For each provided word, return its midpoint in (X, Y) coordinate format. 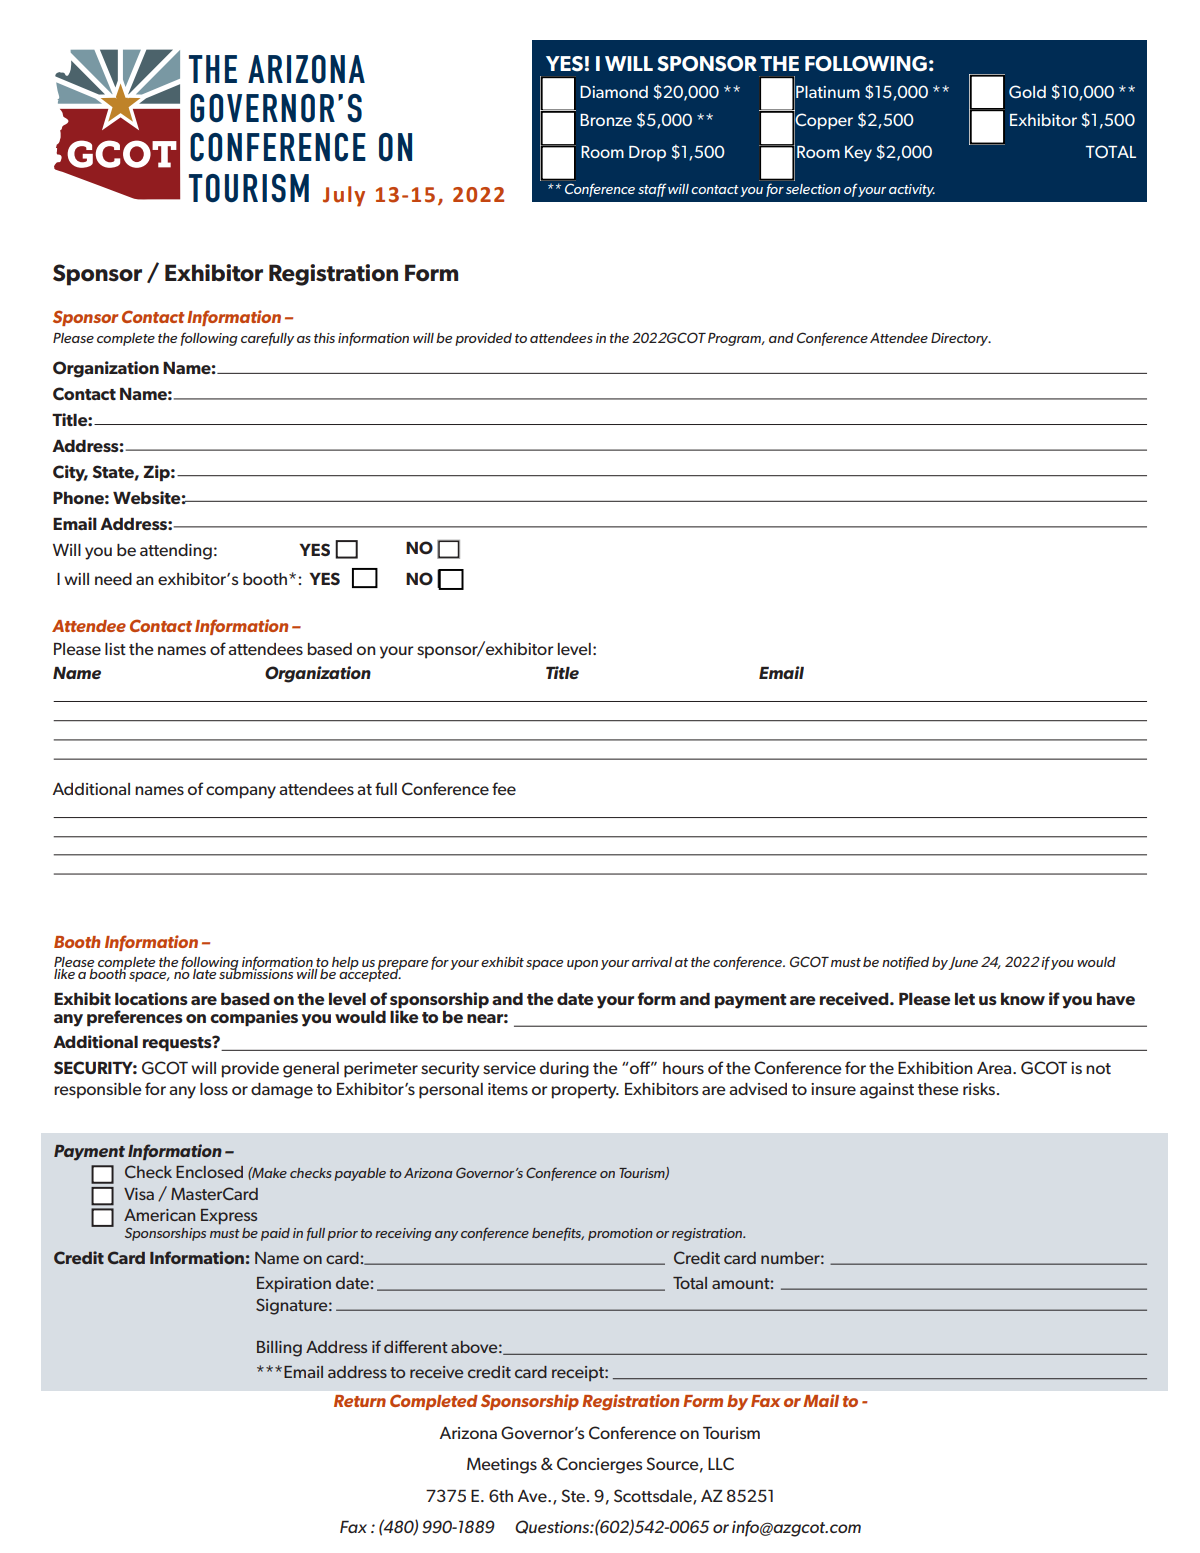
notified (905, 963)
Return (360, 1401)
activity (912, 190)
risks (980, 1089)
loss (214, 1089)
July (344, 196)
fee (504, 788)
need (113, 579)
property (585, 1091)
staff (652, 190)
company (241, 792)
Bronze (606, 120)
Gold (1027, 91)
